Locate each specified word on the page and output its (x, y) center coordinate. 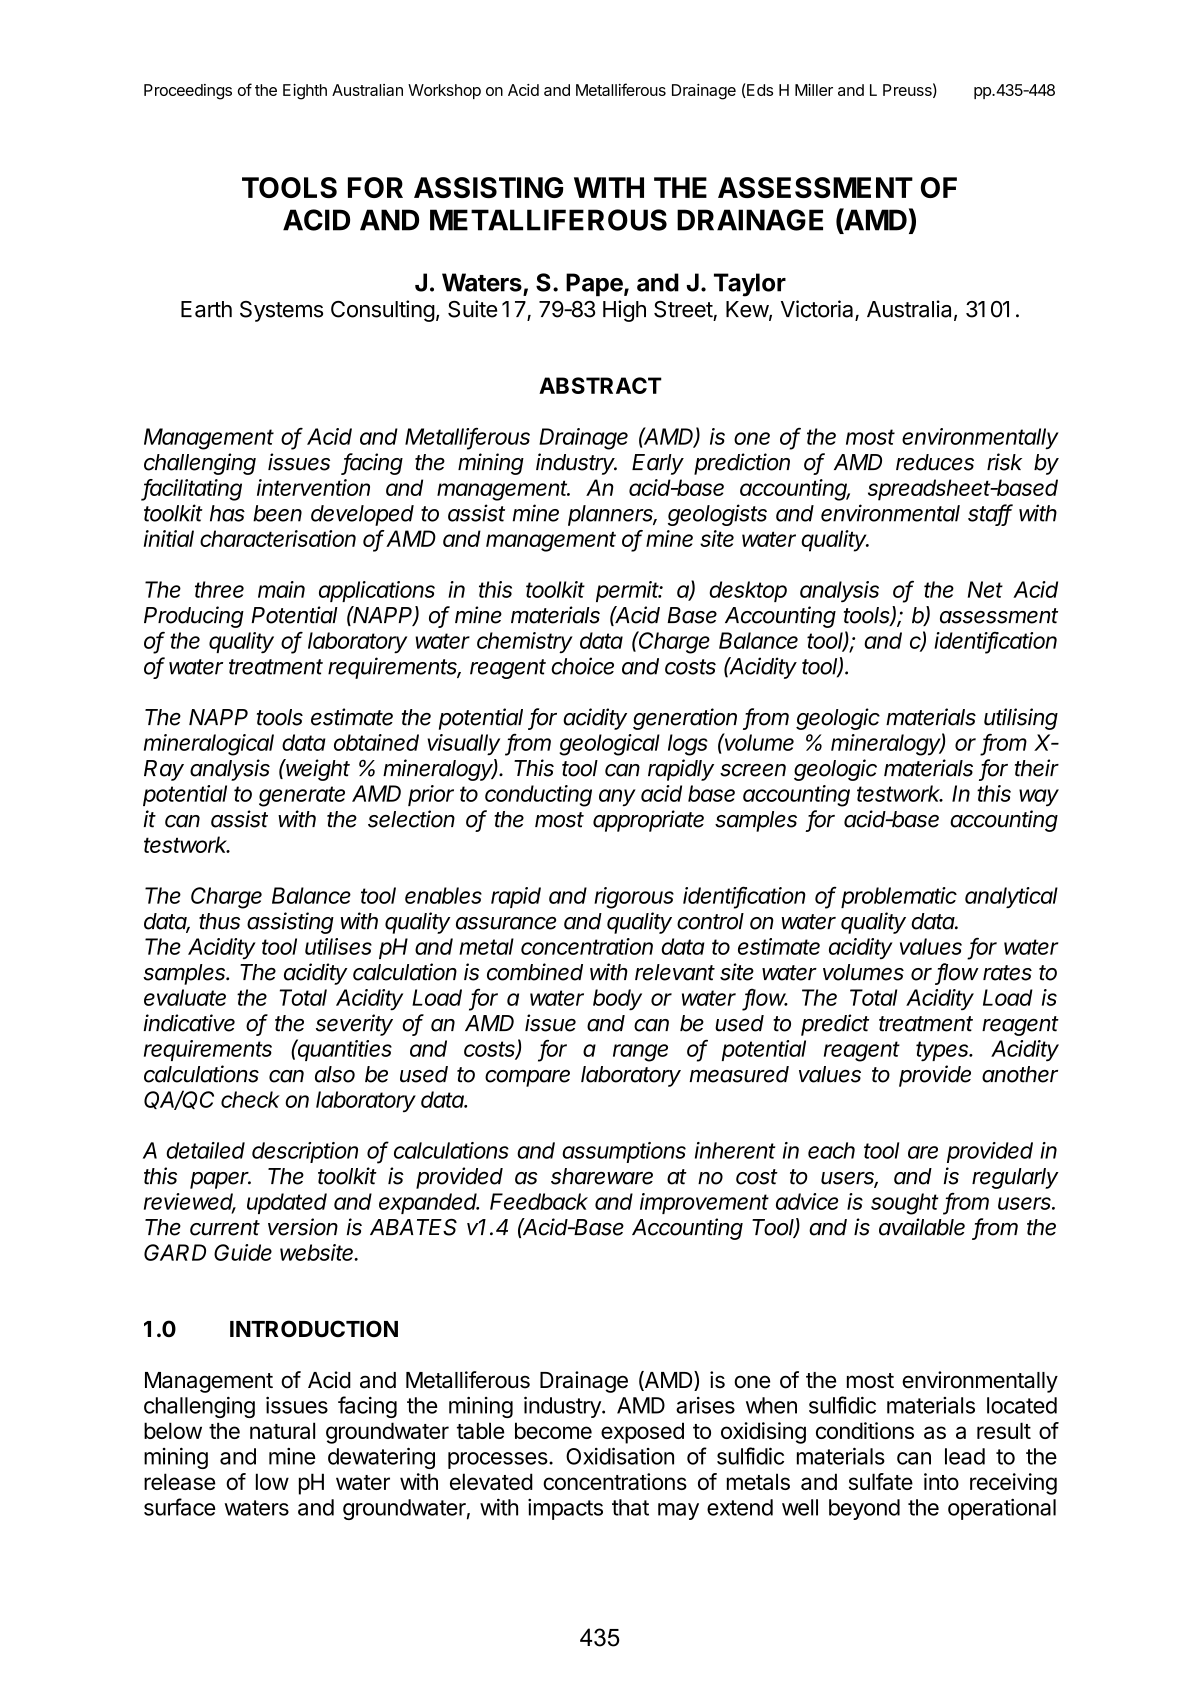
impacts (565, 1509)
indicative (189, 1023)
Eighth (305, 92)
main (281, 589)
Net (985, 589)
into (941, 1481)
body (617, 1000)
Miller (814, 90)
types (943, 1051)
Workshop (444, 91)
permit (629, 591)
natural (282, 1430)
